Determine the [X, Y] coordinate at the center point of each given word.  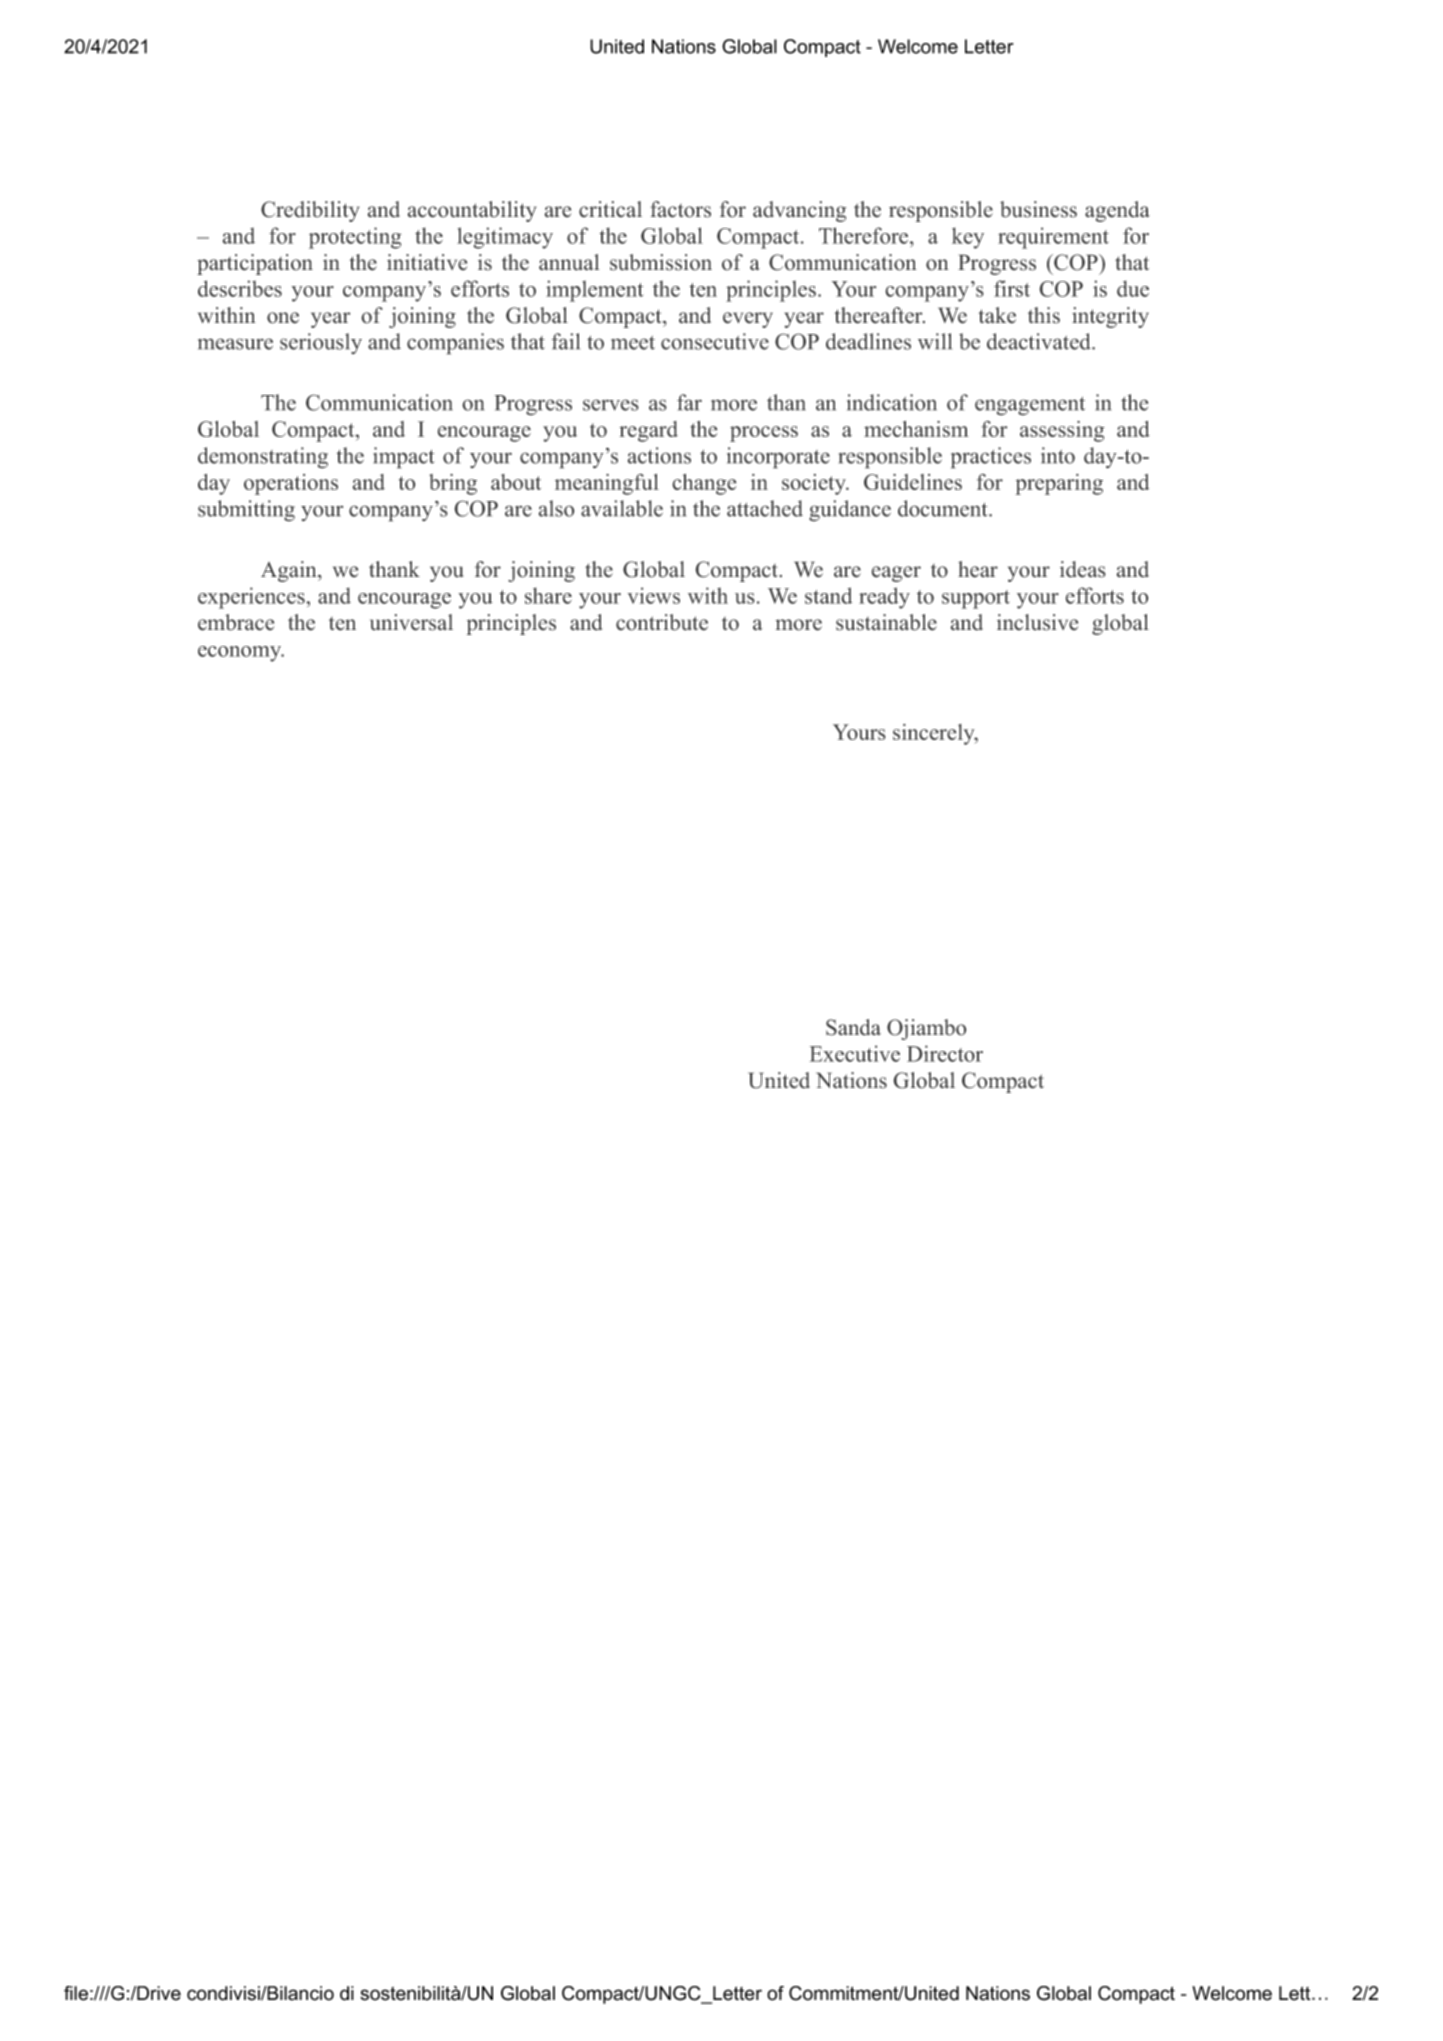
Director [945, 1053]
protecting [355, 238]
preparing [1059, 484]
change [704, 484]
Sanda [853, 1027]
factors [680, 209]
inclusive [1037, 622]
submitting [246, 511]
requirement [1053, 238]
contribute [662, 622]
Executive [854, 1053]
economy [241, 654]
